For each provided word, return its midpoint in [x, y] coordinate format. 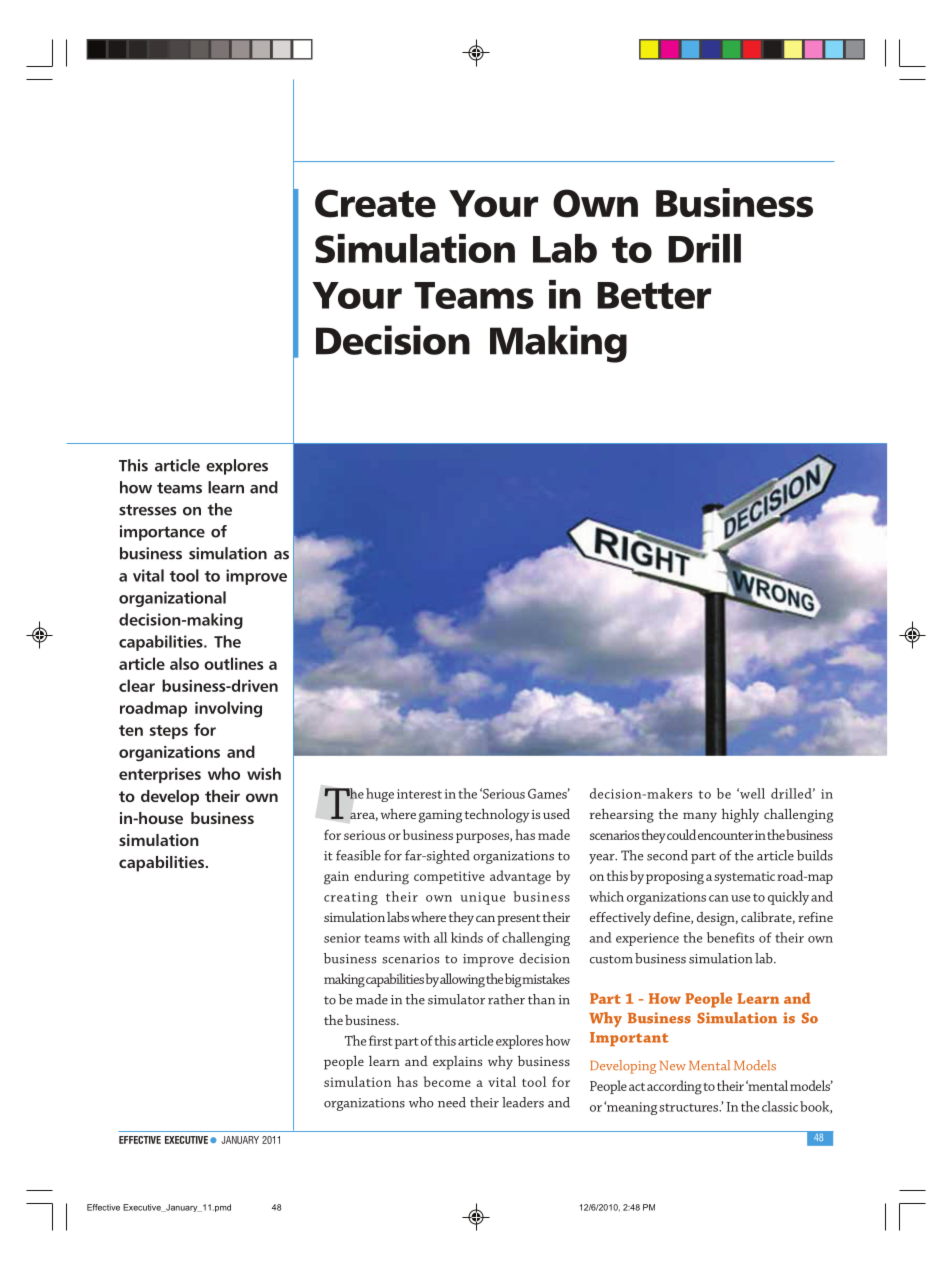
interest [419, 794]
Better [654, 295]
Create [375, 203]
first [381, 1040]
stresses [147, 510]
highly [740, 815]
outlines [233, 663]
